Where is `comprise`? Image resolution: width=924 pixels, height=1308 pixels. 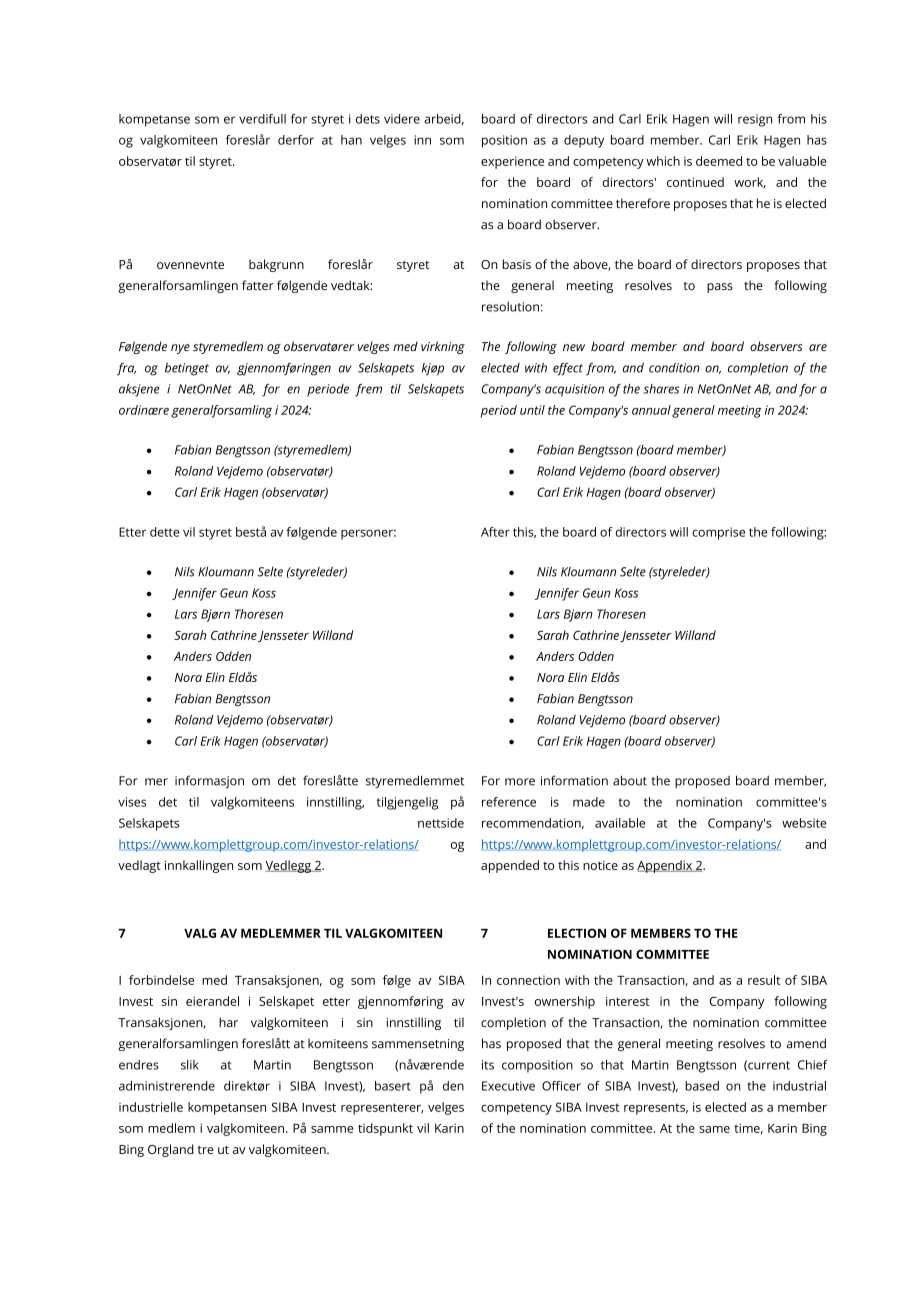
comprise is located at coordinates (718, 533).
